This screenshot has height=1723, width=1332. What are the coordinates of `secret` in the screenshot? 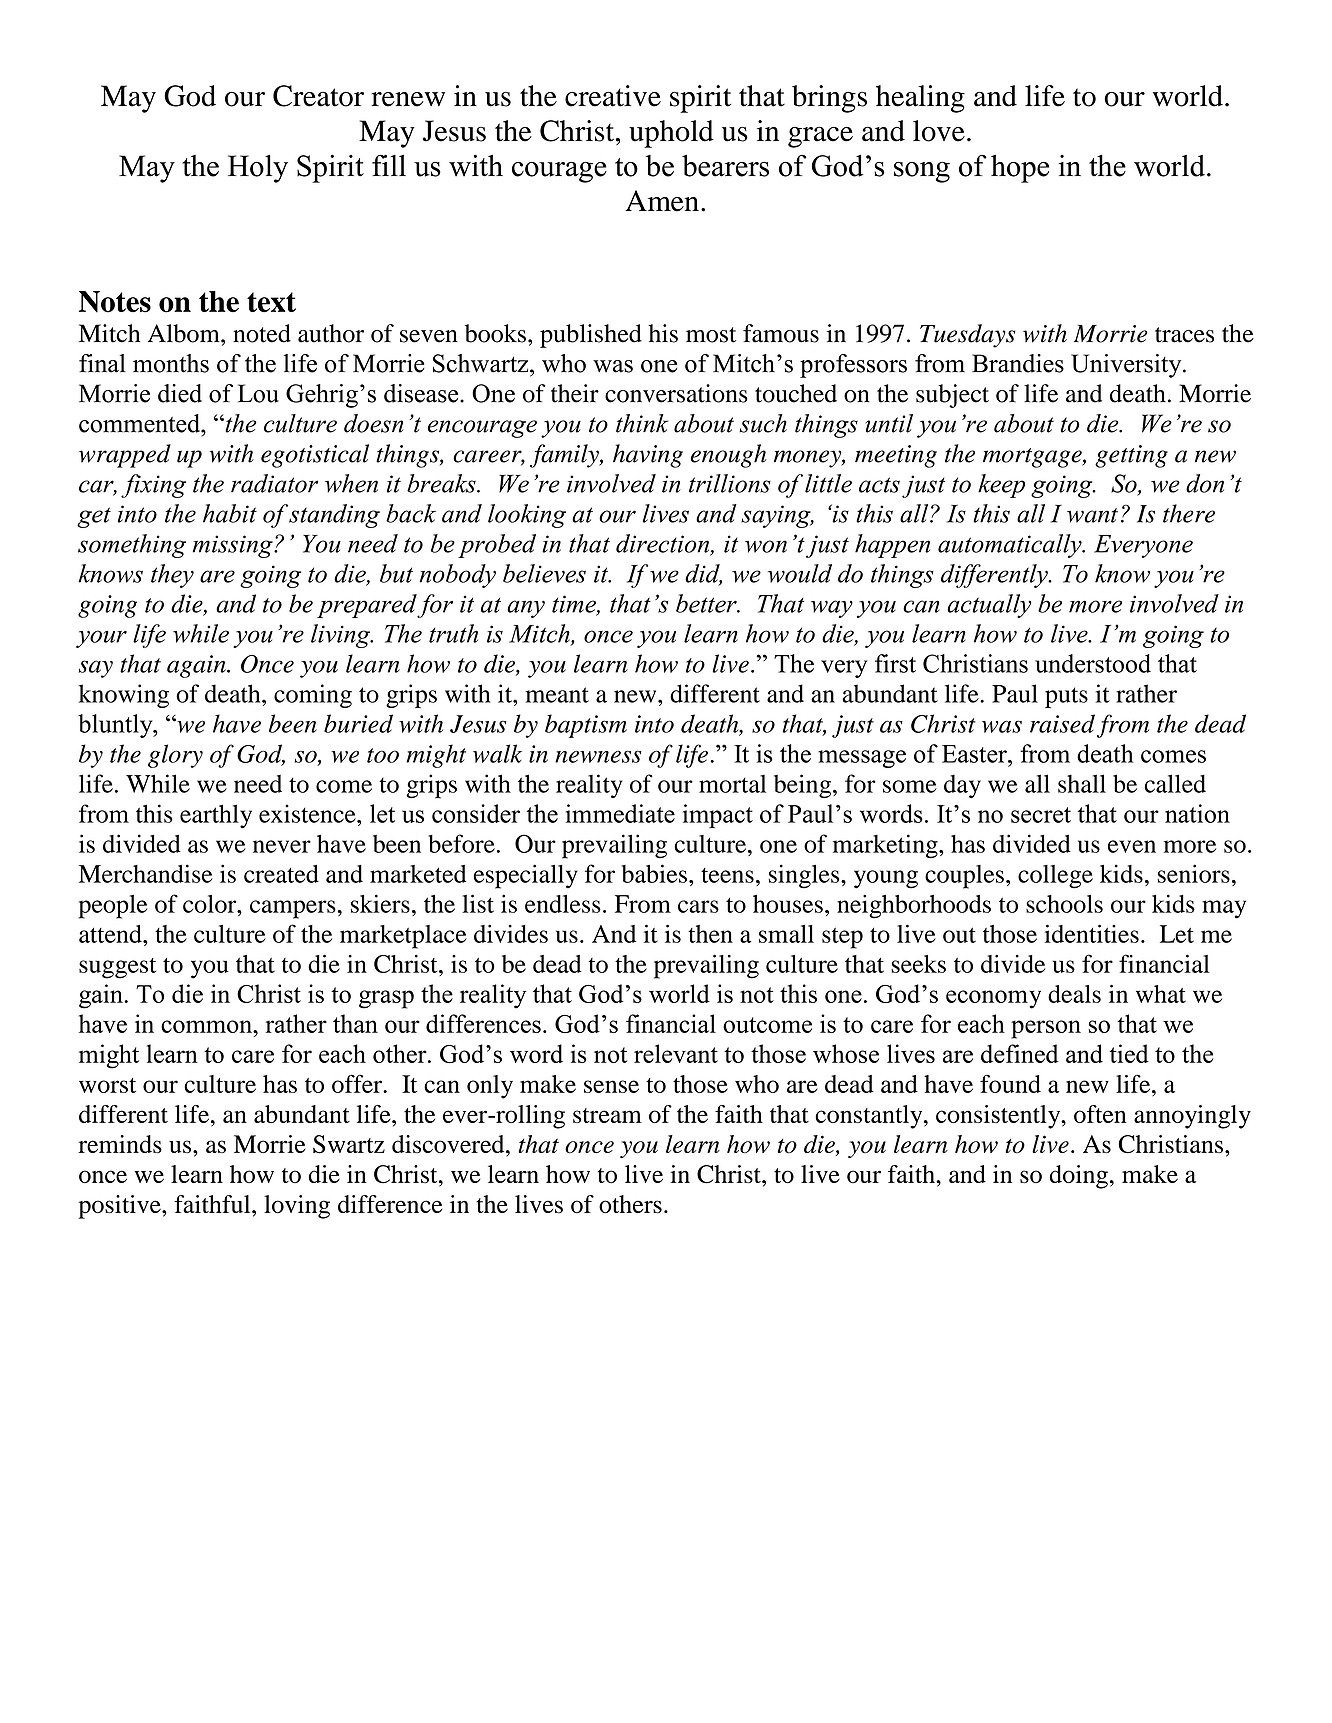 It's located at (1041, 815).
